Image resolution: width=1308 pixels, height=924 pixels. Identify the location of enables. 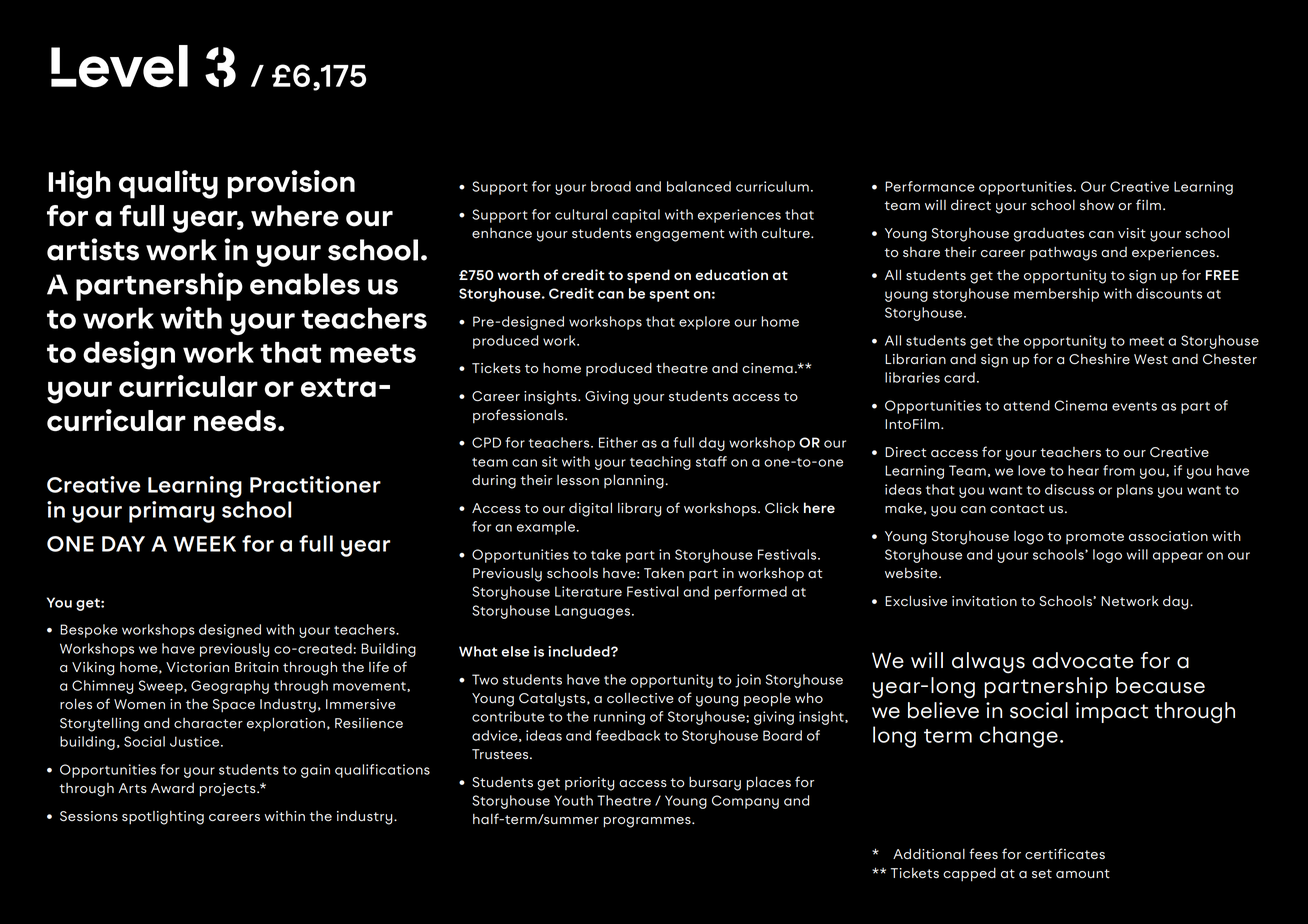
(305, 284).
